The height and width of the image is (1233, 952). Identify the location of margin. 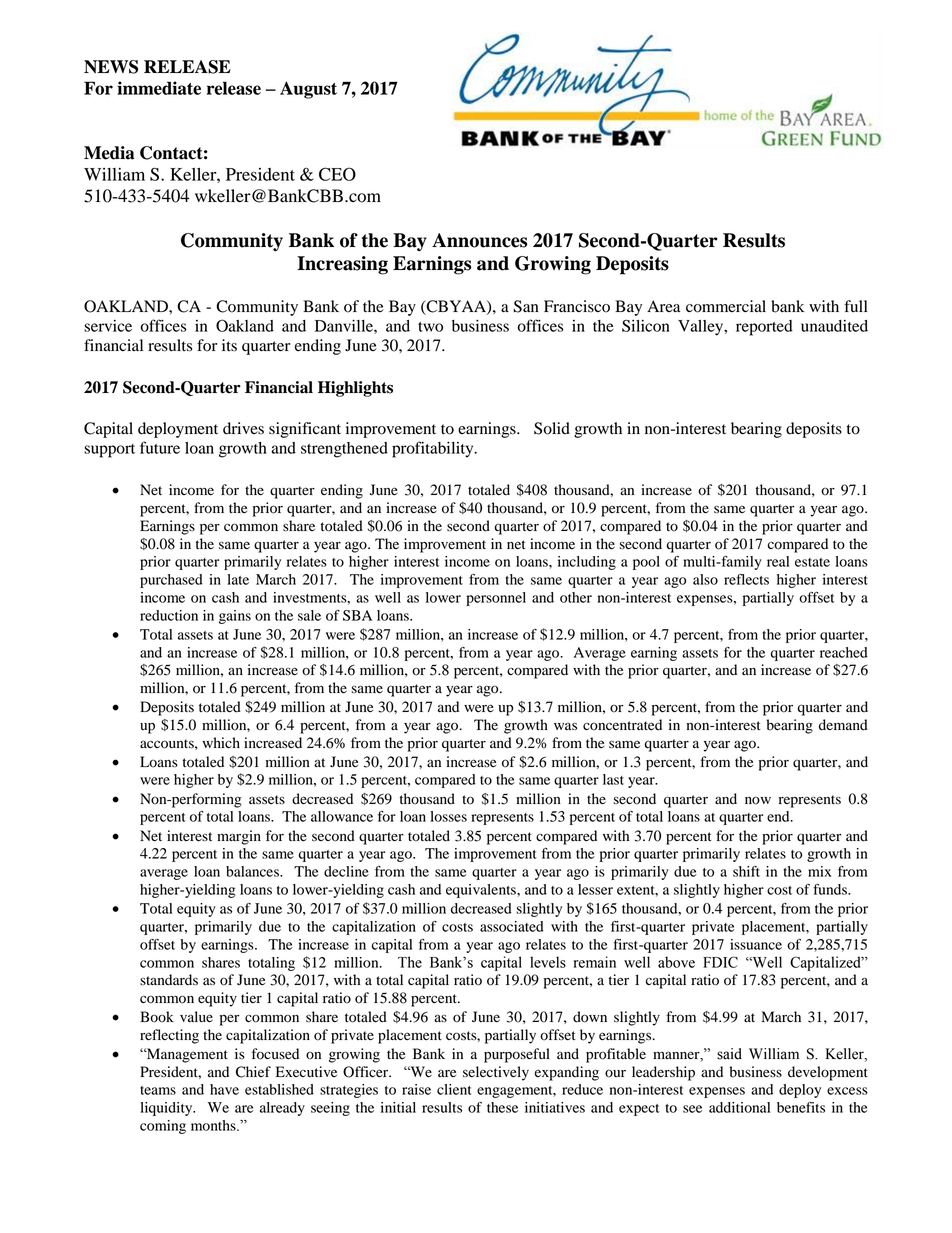
(239, 837).
